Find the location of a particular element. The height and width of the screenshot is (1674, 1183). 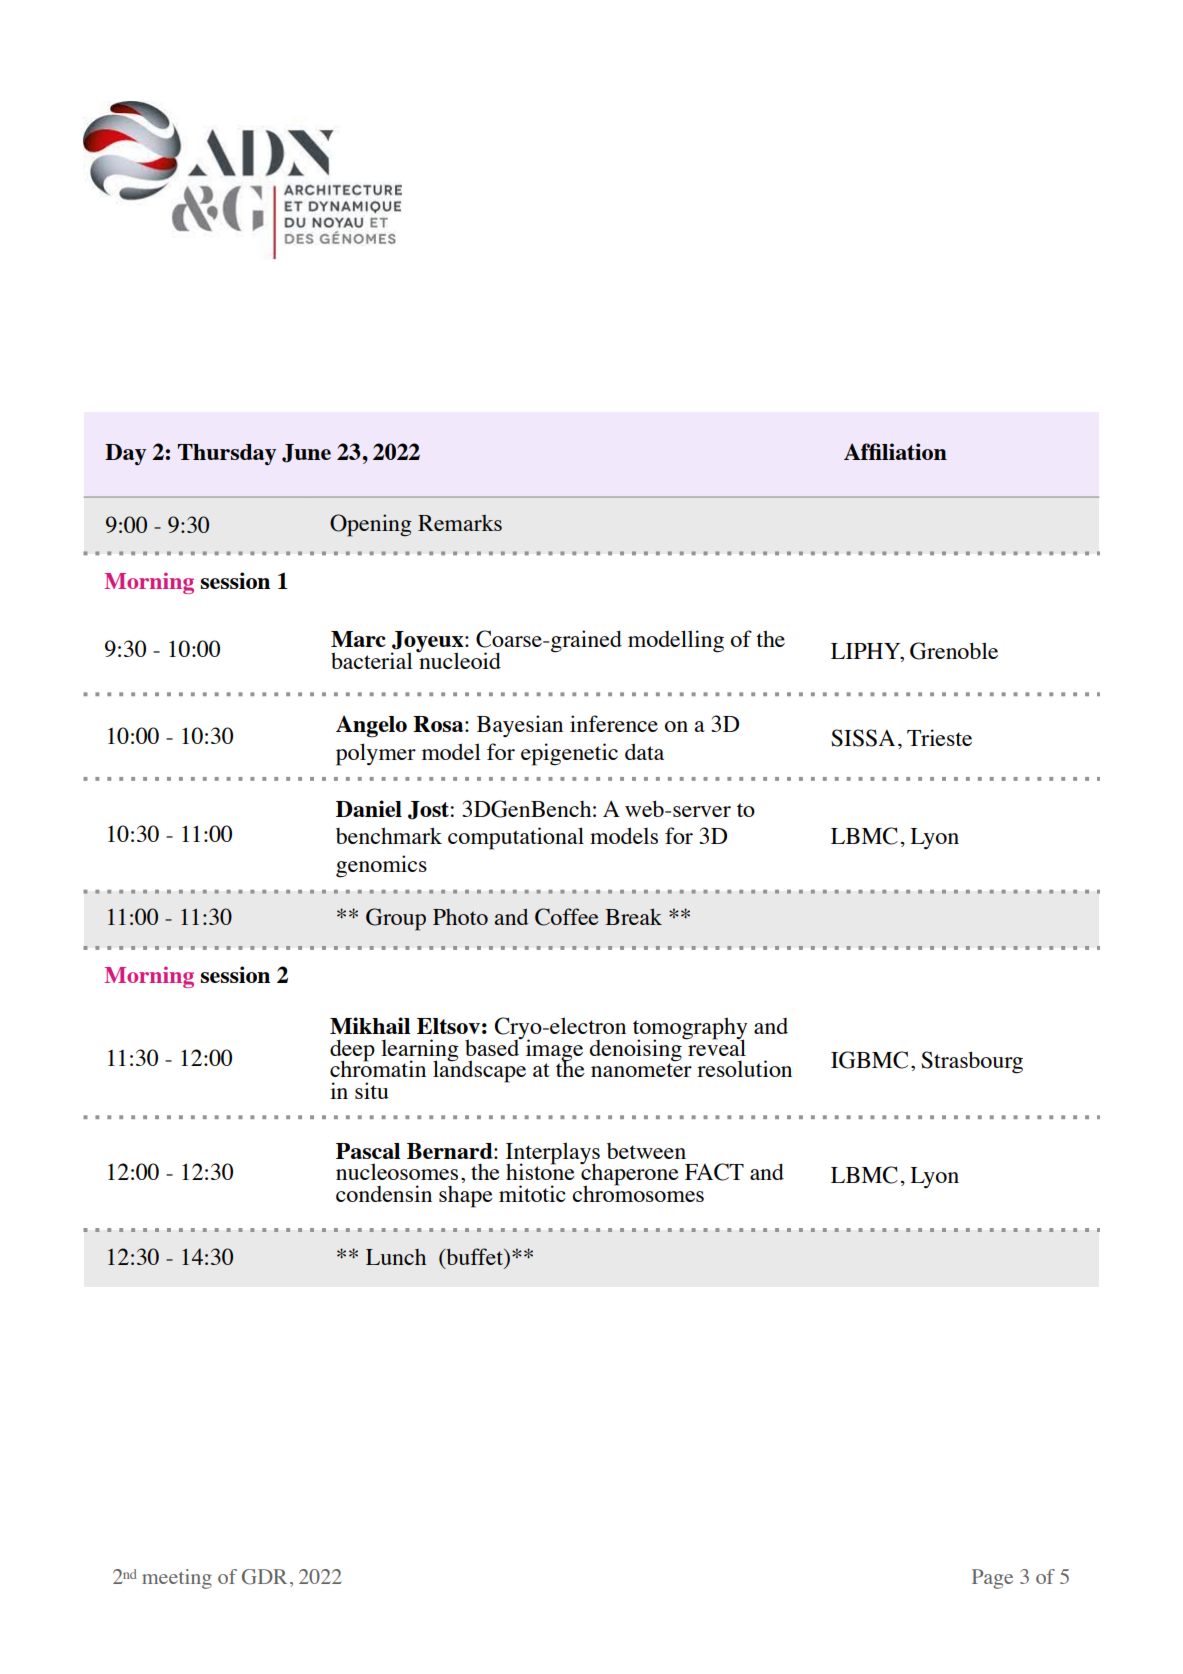

Page is located at coordinates (992, 1579).
